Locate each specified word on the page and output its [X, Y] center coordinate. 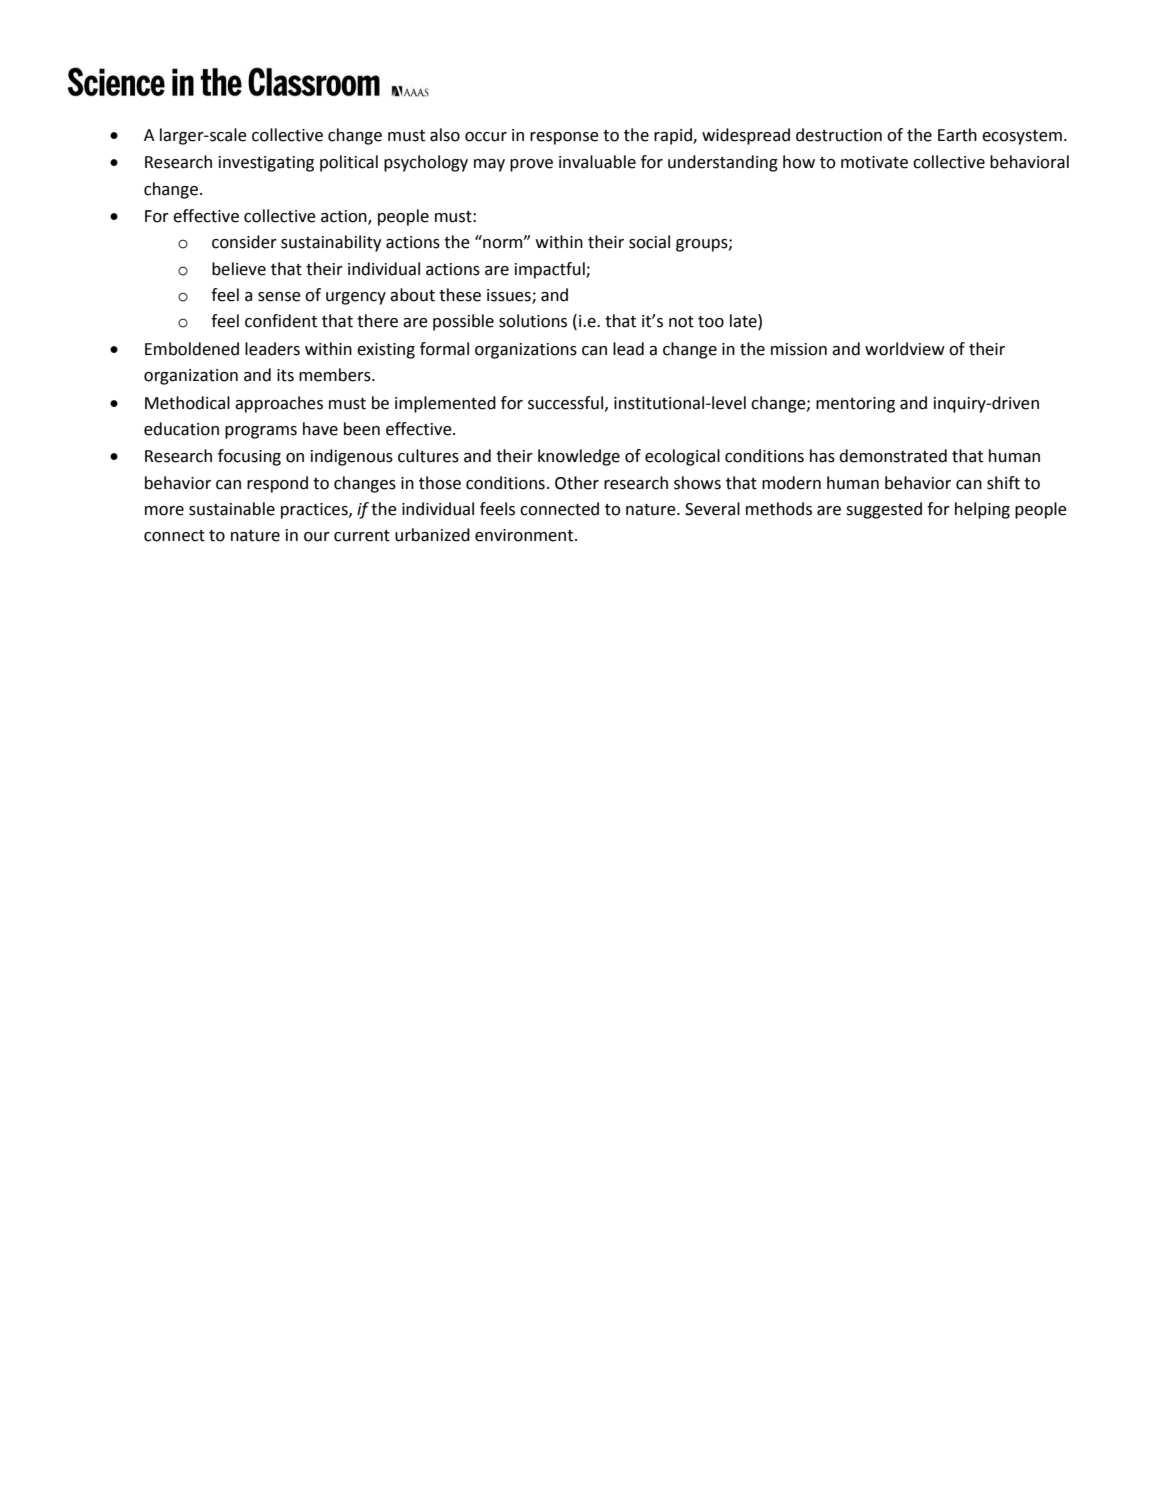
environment [525, 535]
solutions [533, 321]
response [564, 138]
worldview [905, 349]
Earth [957, 135]
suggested [884, 510]
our [317, 537]
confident [281, 321]
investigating [266, 164]
